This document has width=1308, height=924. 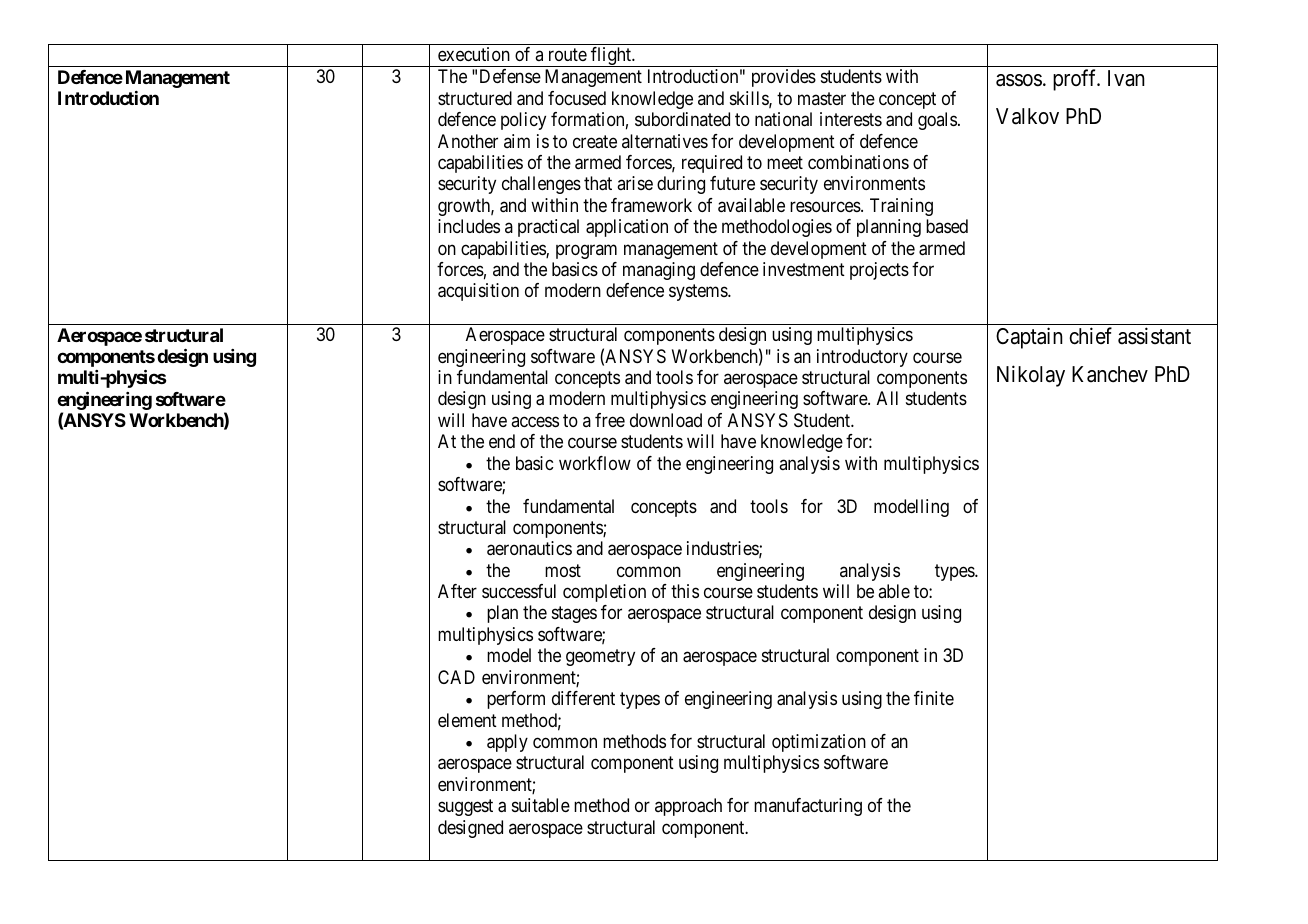 What do you see at coordinates (507, 743) in the document?
I see `apply` at bounding box center [507, 743].
